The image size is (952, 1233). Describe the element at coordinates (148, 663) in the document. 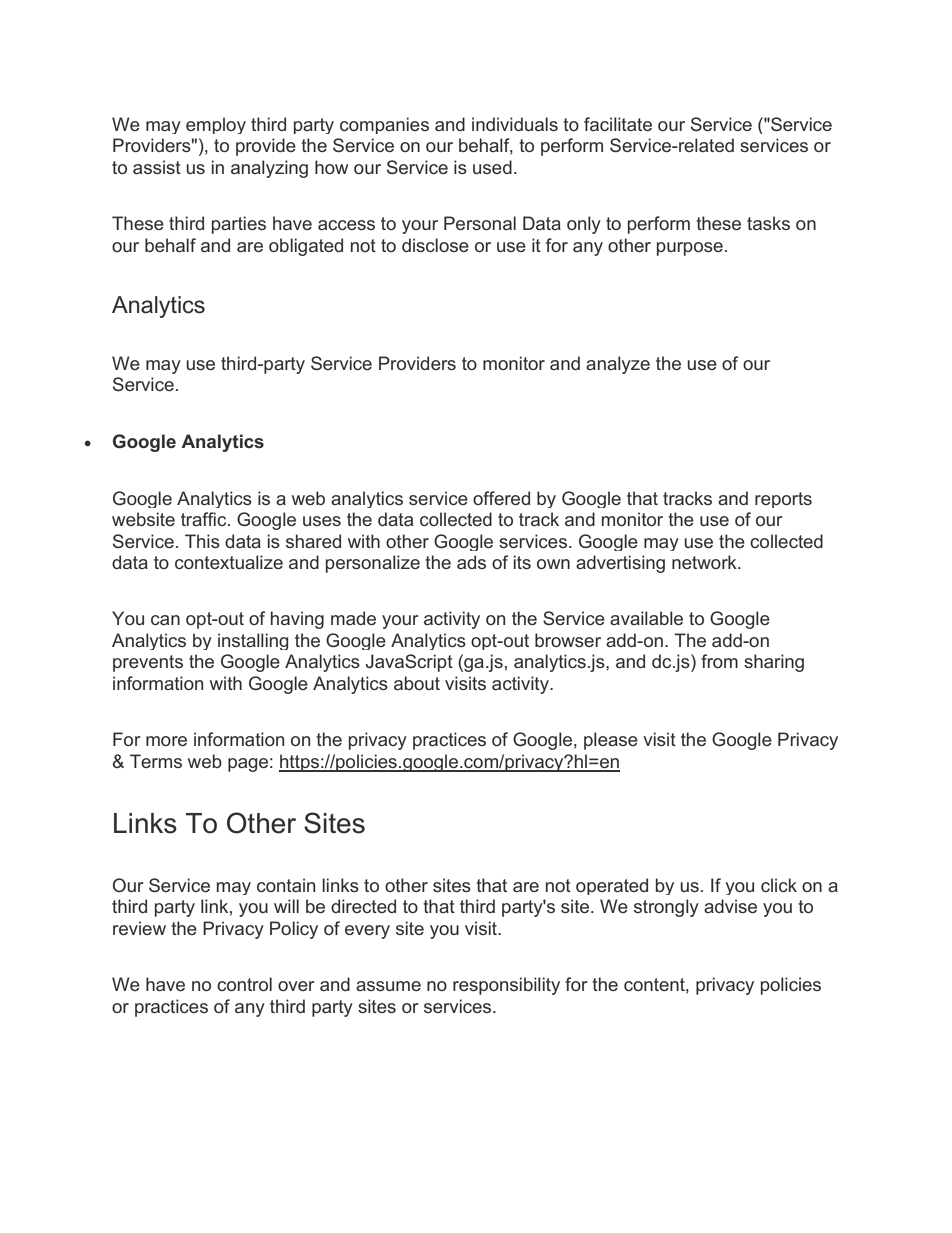

I see `prevents` at that location.
